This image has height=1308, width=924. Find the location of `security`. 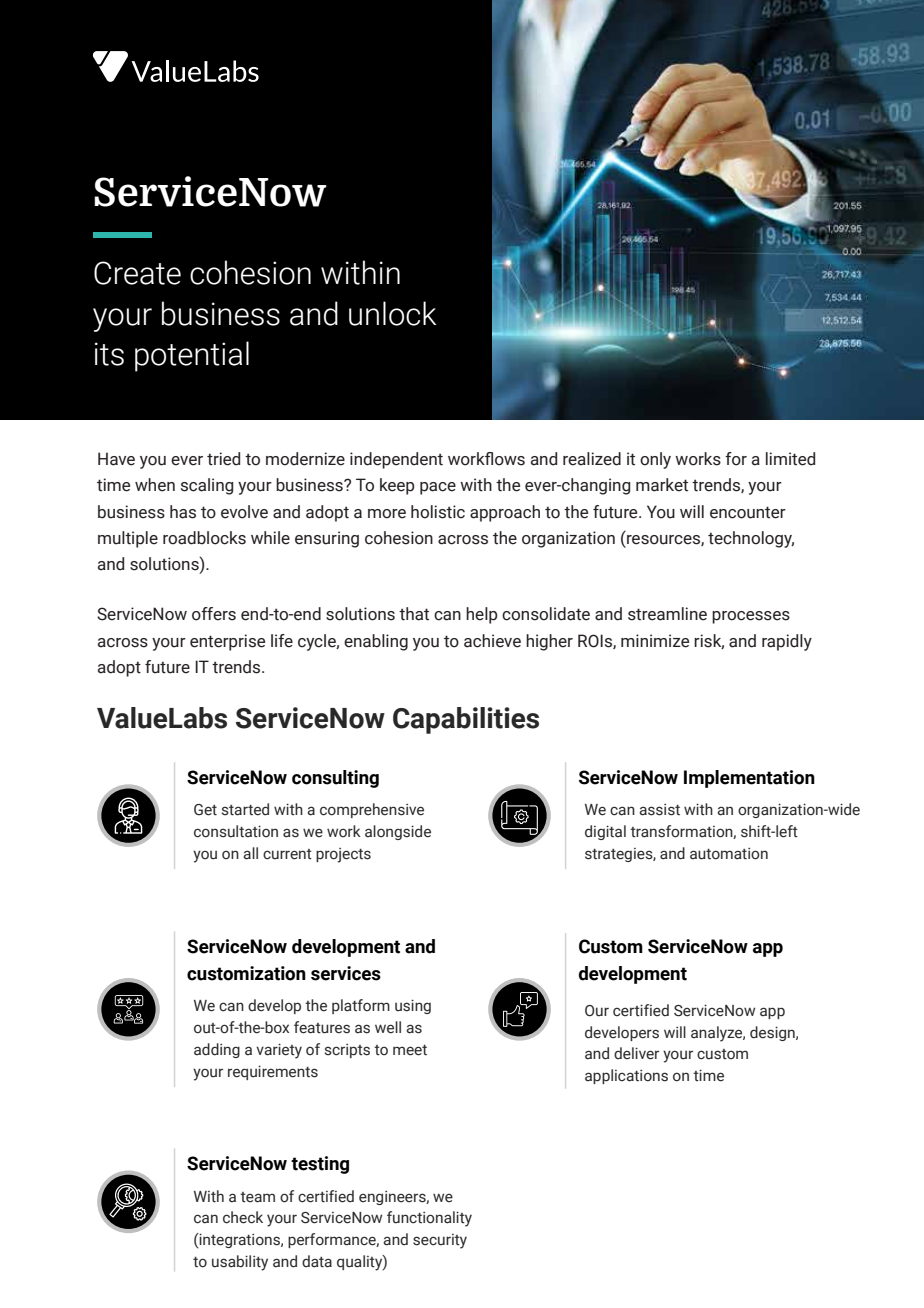

security is located at coordinates (440, 1241).
